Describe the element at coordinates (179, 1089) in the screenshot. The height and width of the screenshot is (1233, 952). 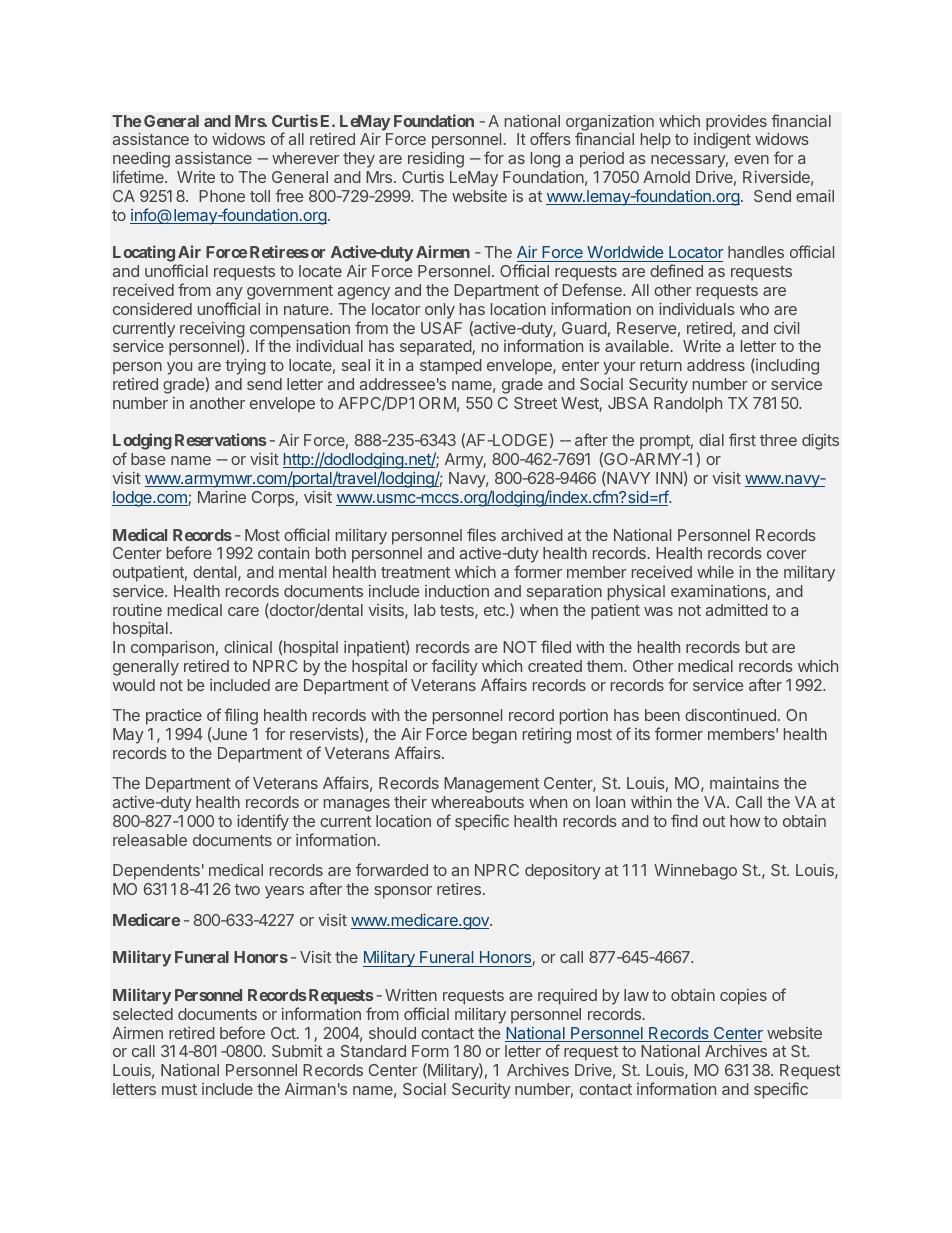
I see `must` at that location.
